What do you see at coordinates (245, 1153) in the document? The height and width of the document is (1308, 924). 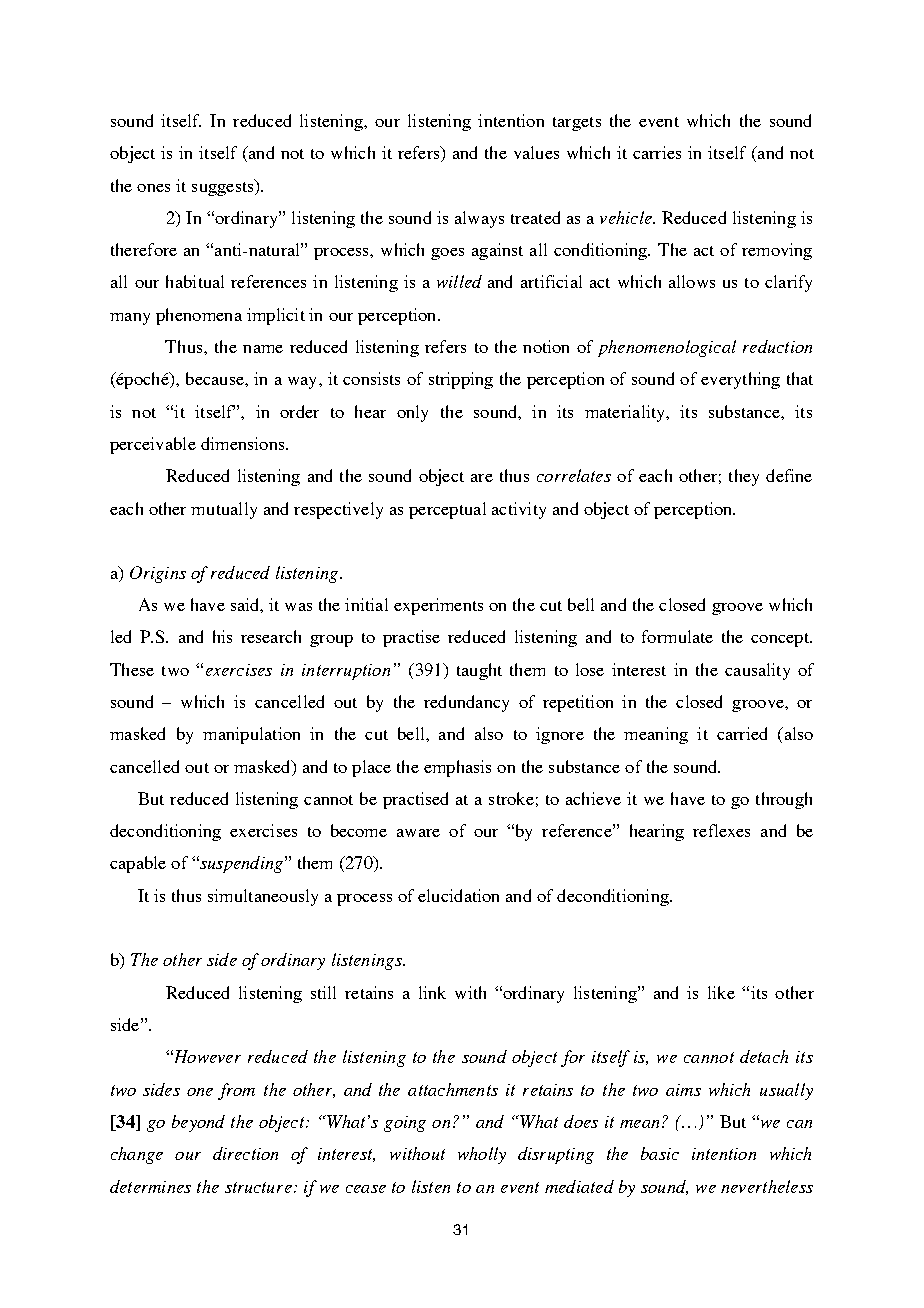 I see `direction` at bounding box center [245, 1153].
